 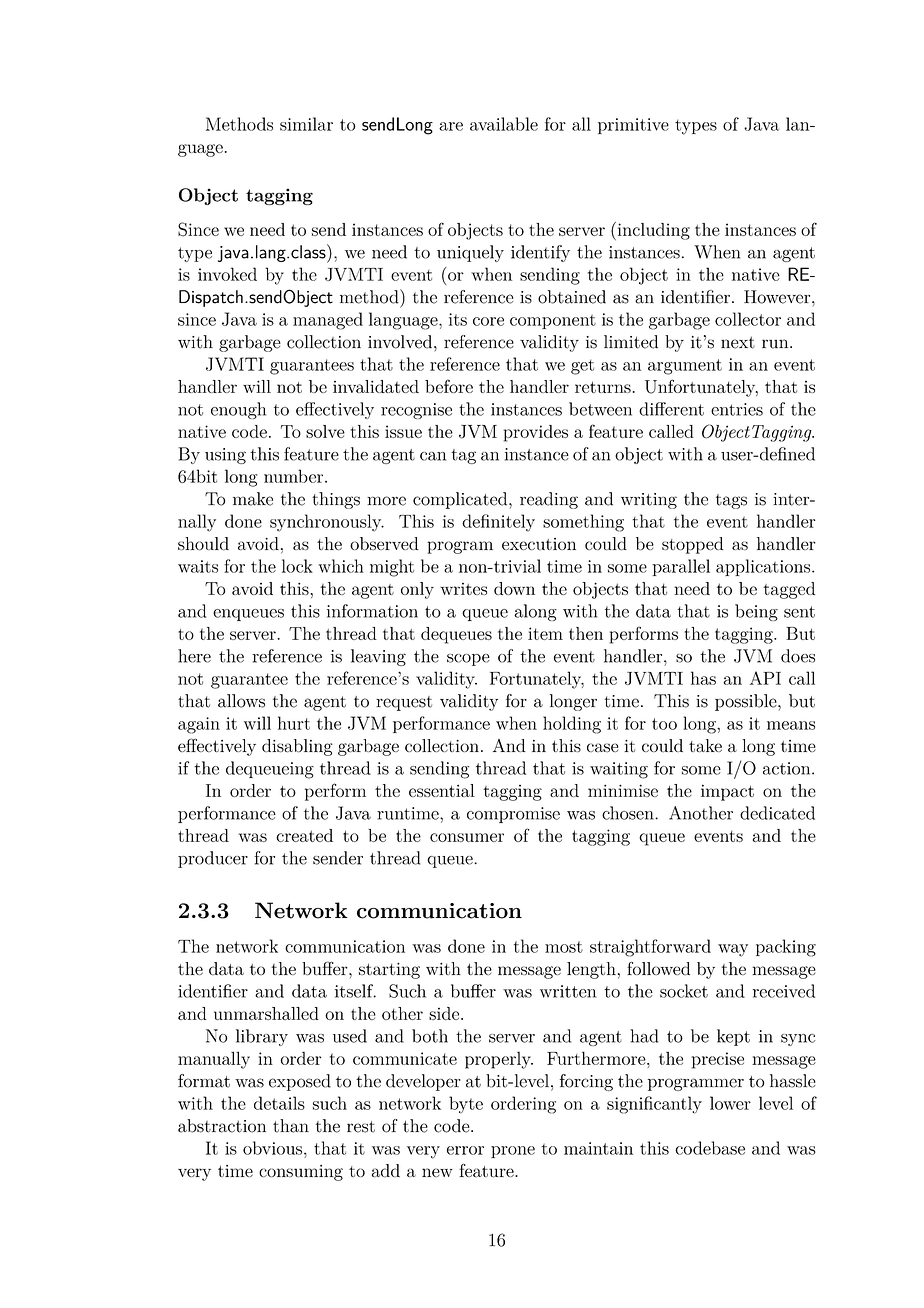 What do you see at coordinates (304, 835) in the screenshot?
I see `created` at bounding box center [304, 835].
